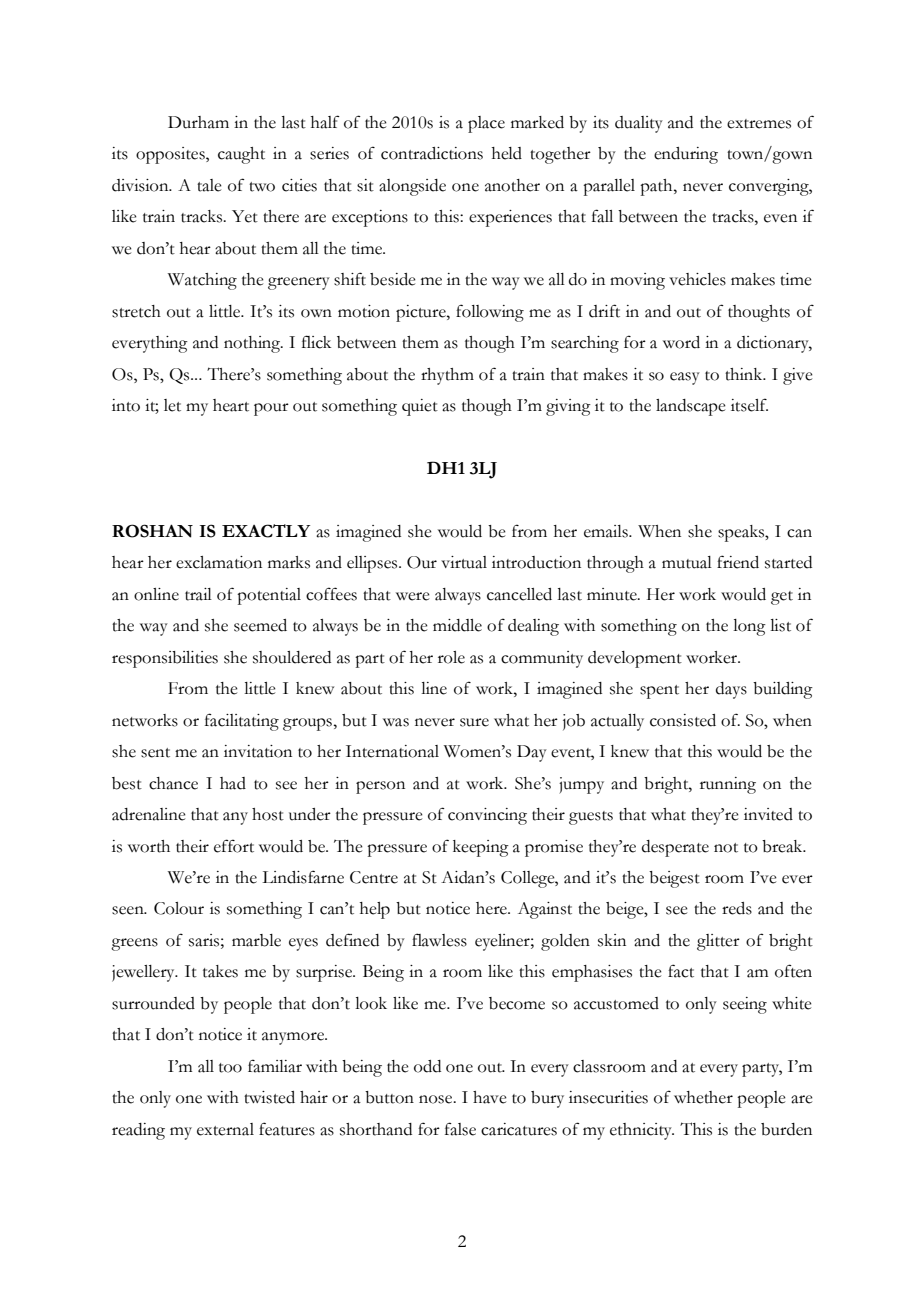 This page has height=1308, width=924. Describe the element at coordinates (490, 1097) in the page. I see `have` at that location.
